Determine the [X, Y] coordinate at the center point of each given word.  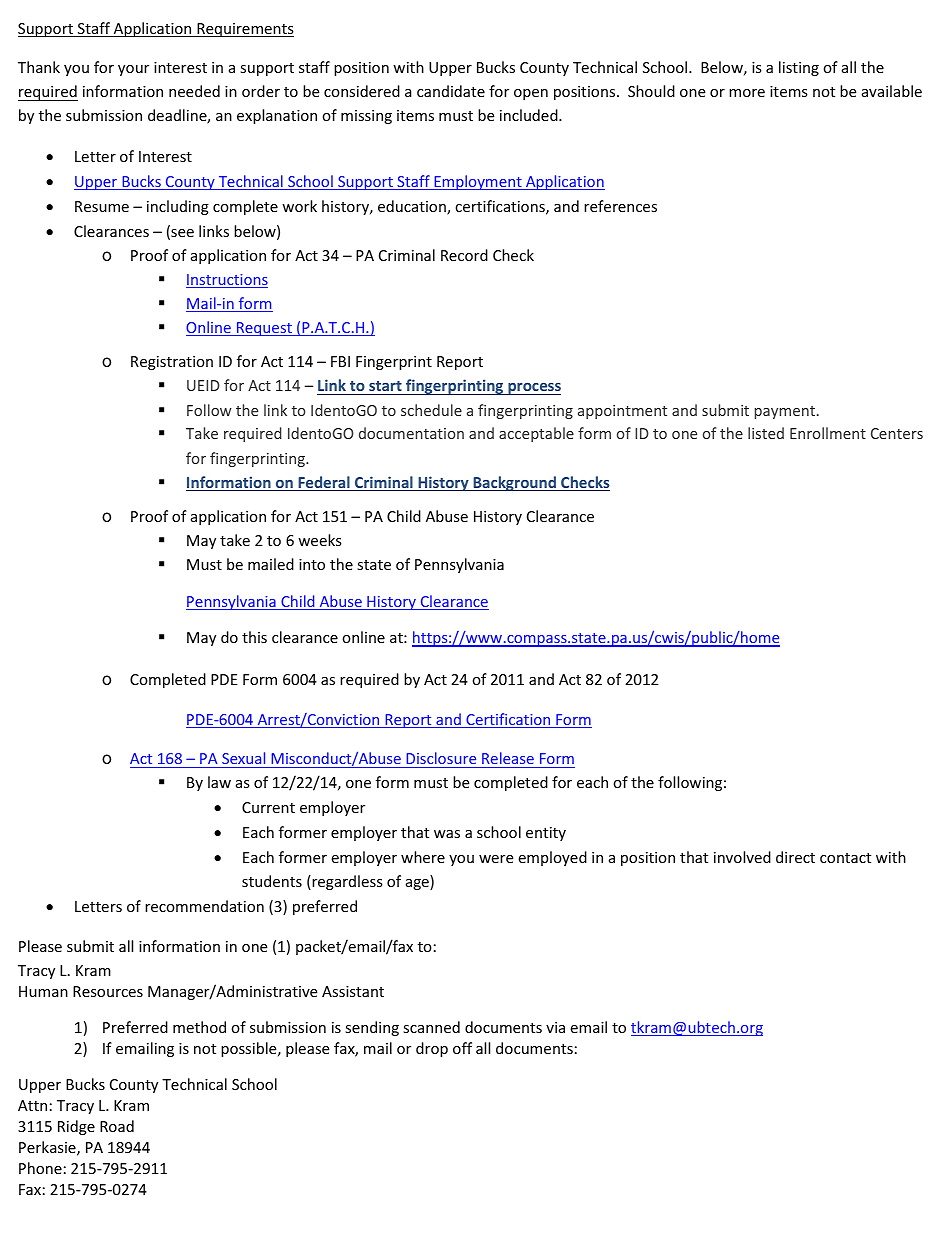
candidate [451, 91]
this [254, 637]
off [462, 1048]
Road [117, 1126]
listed [766, 433]
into [312, 564]
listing [799, 68]
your [133, 70]
